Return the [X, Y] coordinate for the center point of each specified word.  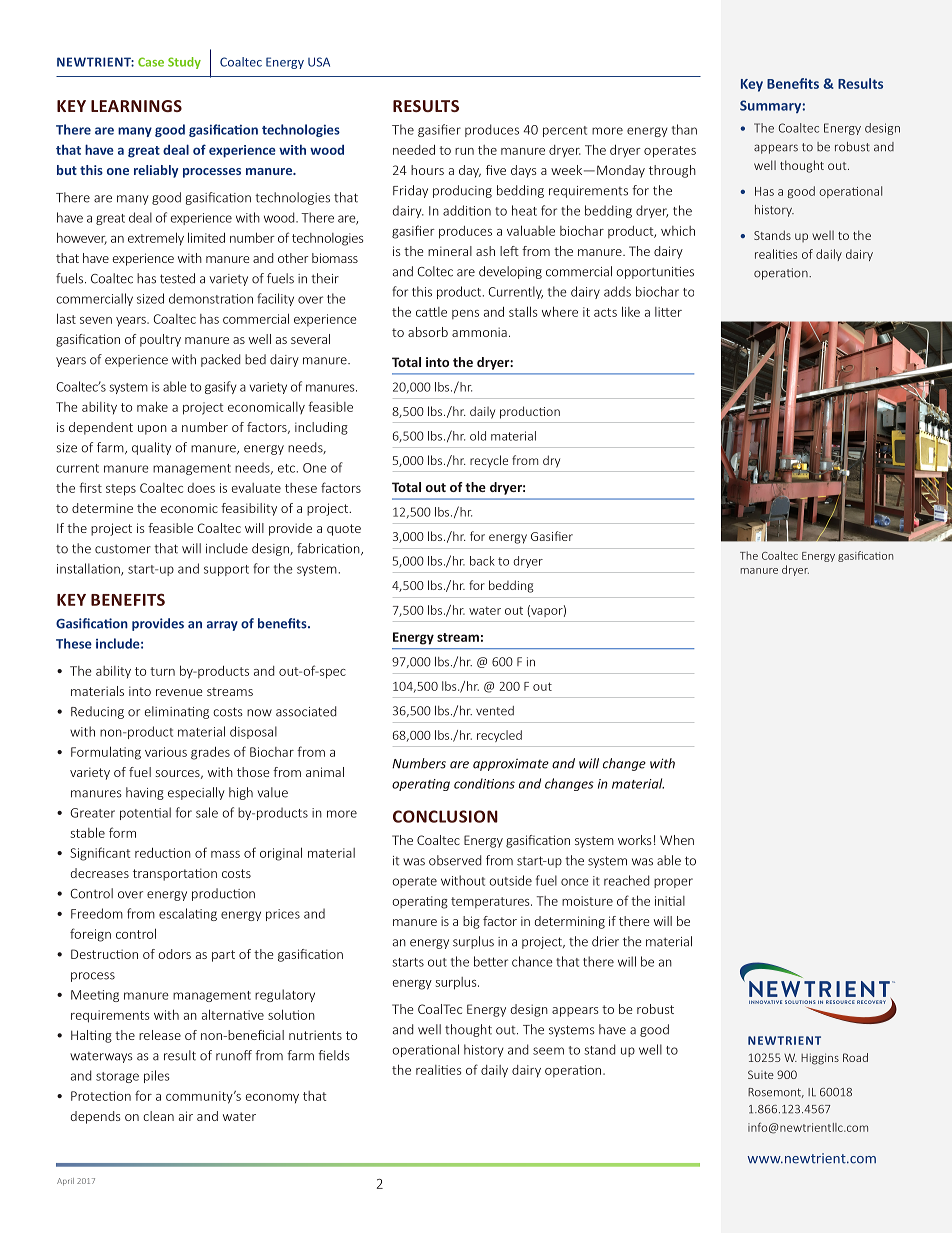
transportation [175, 874]
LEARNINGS [136, 106]
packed [221, 360]
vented [495, 711]
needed [414, 150]
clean [158, 1116]
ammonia [479, 332]
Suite [761, 1074]
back [482, 561]
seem [548, 1051]
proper [673, 883]
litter [668, 312]
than [684, 129]
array [222, 626]
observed [455, 860]
